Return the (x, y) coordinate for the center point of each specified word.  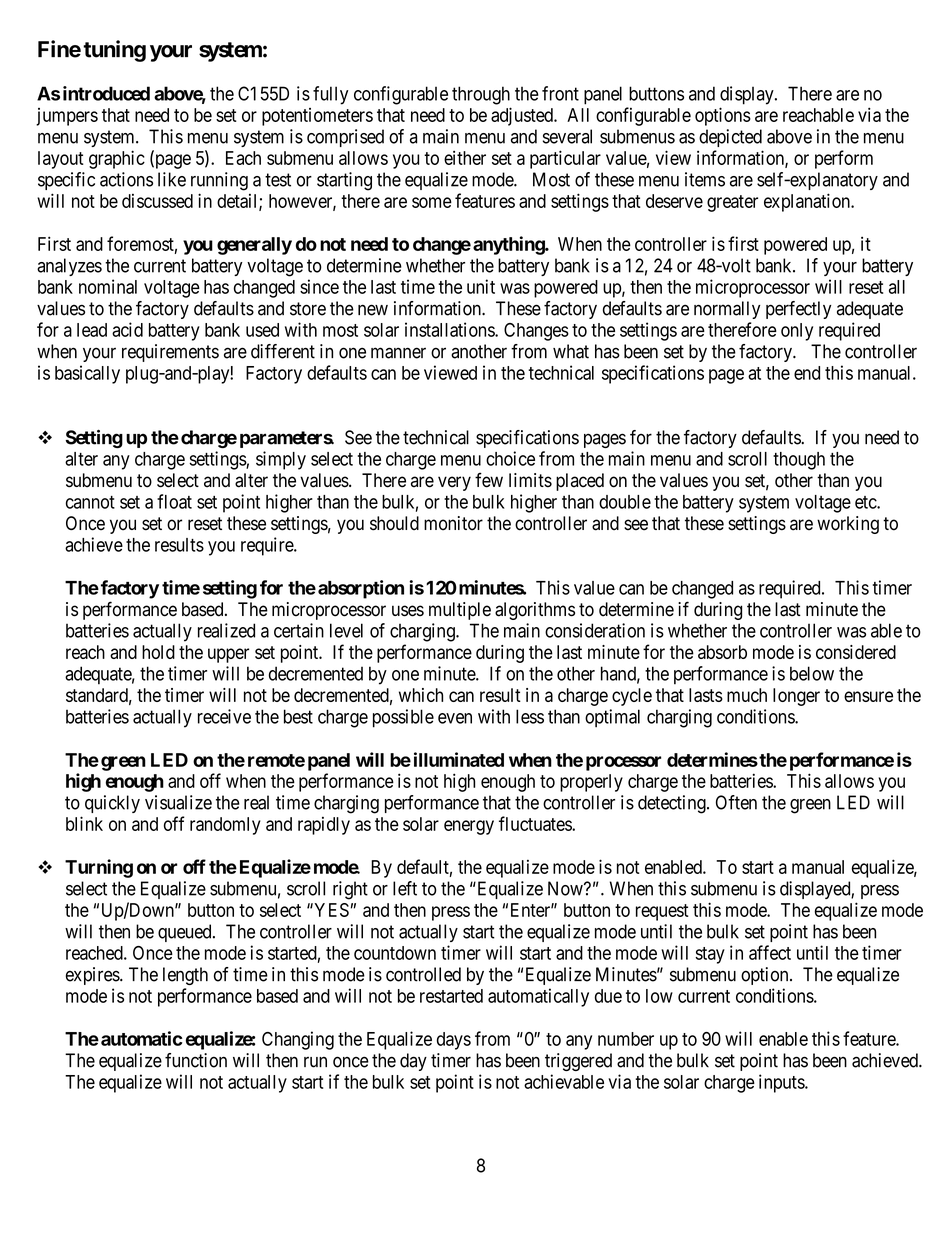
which (421, 695)
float (174, 501)
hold (158, 652)
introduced (106, 93)
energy (469, 827)
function (196, 1060)
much (747, 695)
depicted (730, 138)
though (799, 461)
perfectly (798, 310)
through (481, 95)
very (454, 483)
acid (127, 329)
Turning (99, 868)
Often (736, 802)
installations (450, 329)
